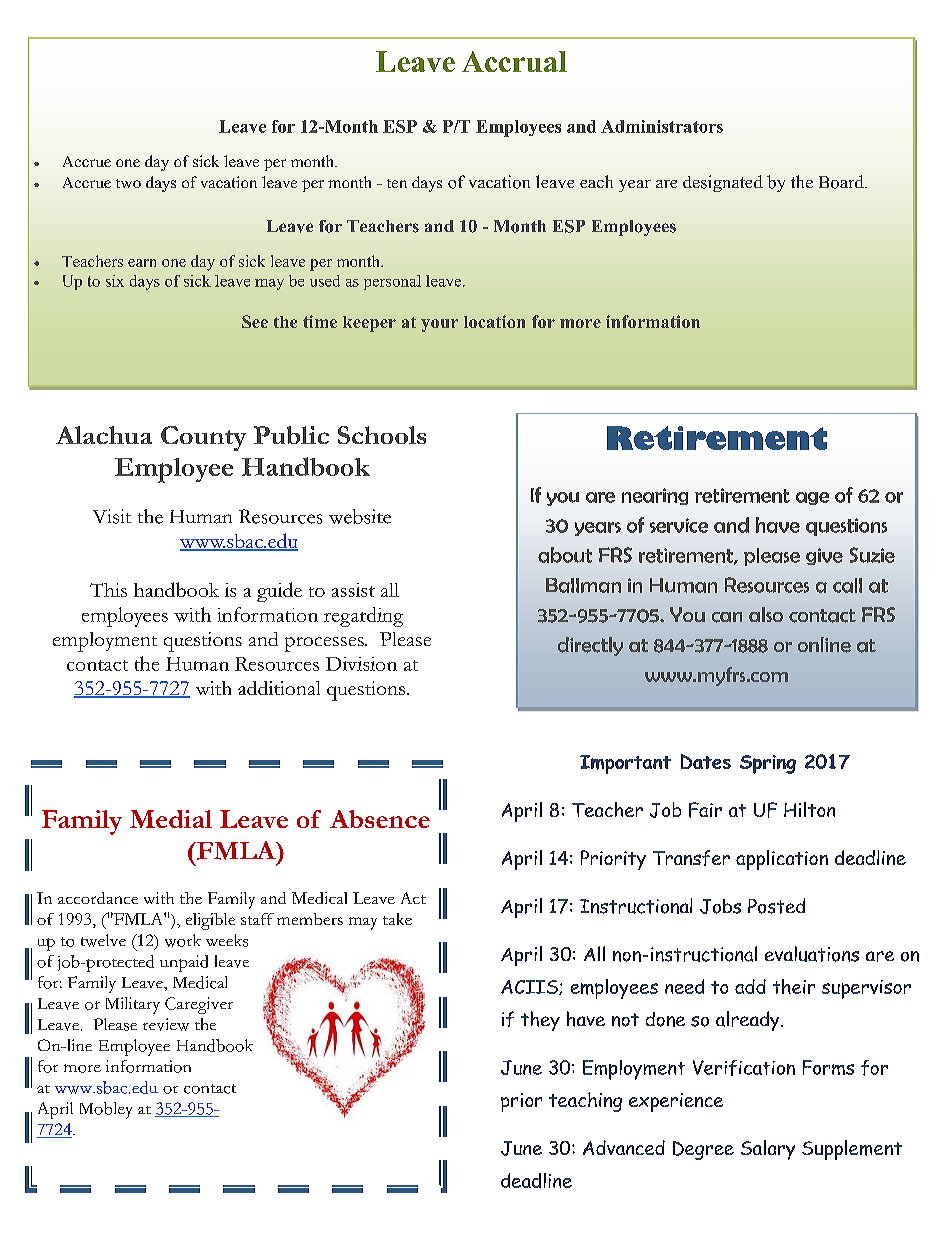 The width and height of the screenshot is (952, 1233). I want to click on This, so click(108, 590).
